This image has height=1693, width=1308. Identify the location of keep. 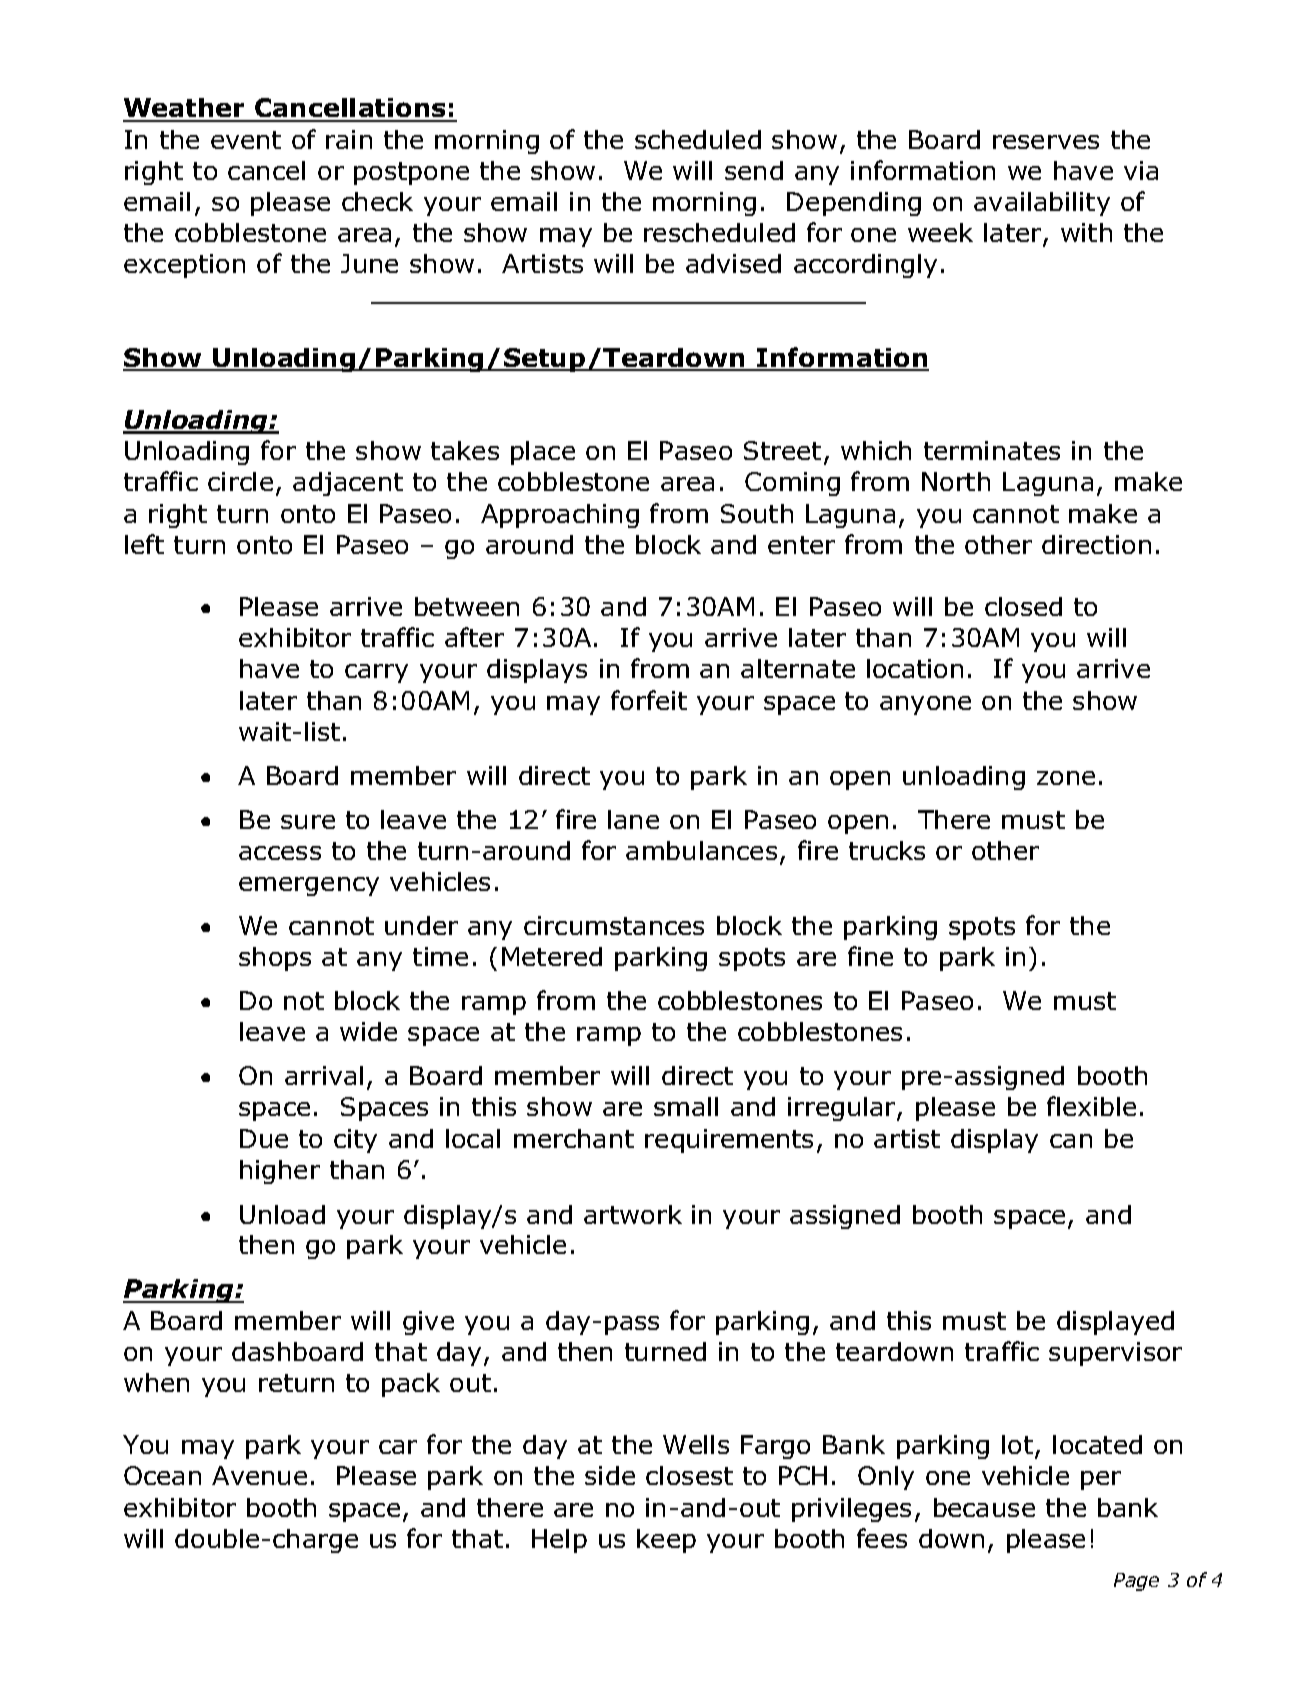
(666, 1541).
